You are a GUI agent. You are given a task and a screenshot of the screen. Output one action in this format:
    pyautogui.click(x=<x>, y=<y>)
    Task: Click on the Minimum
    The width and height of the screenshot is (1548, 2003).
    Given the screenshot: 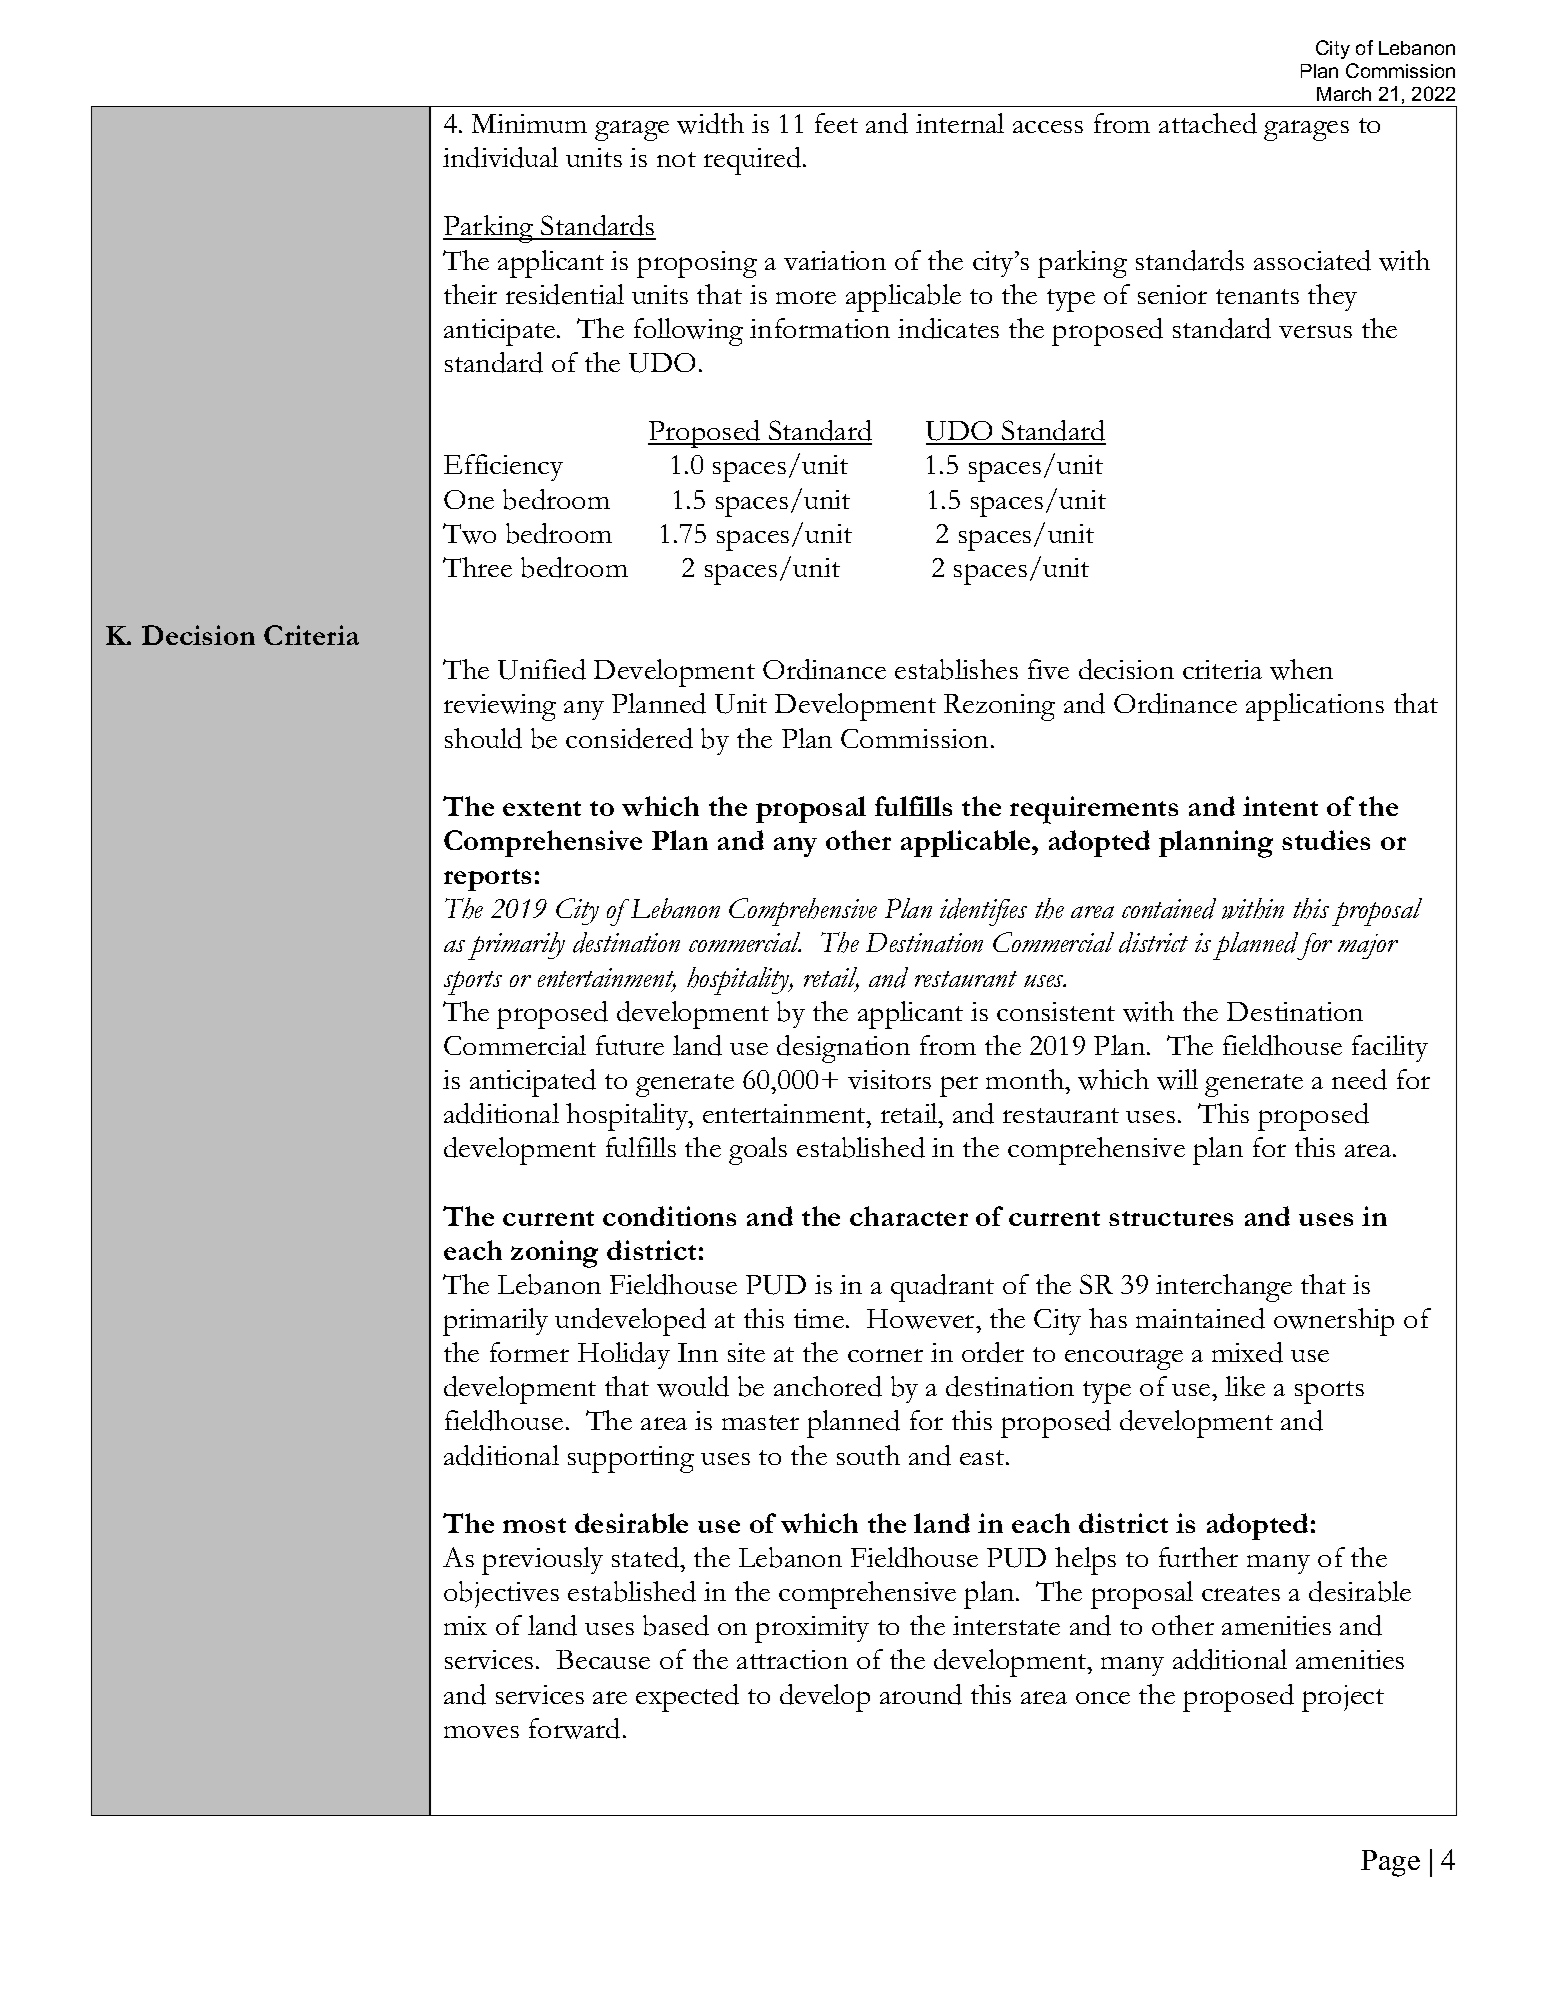 What is the action you would take?
    pyautogui.click(x=529, y=123)
